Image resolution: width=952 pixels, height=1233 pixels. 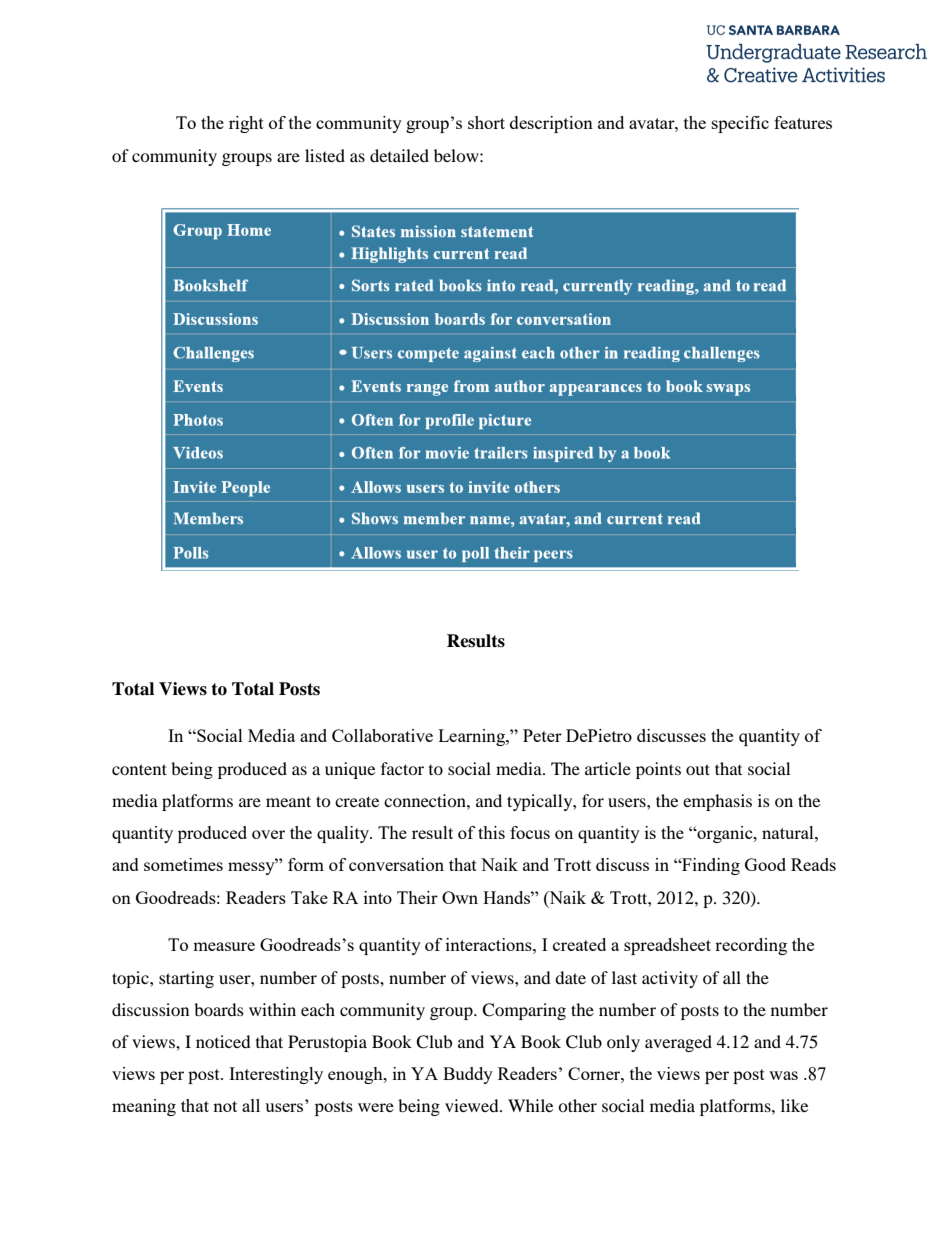 What do you see at coordinates (223, 1041) in the document?
I see `noticed` at bounding box center [223, 1041].
